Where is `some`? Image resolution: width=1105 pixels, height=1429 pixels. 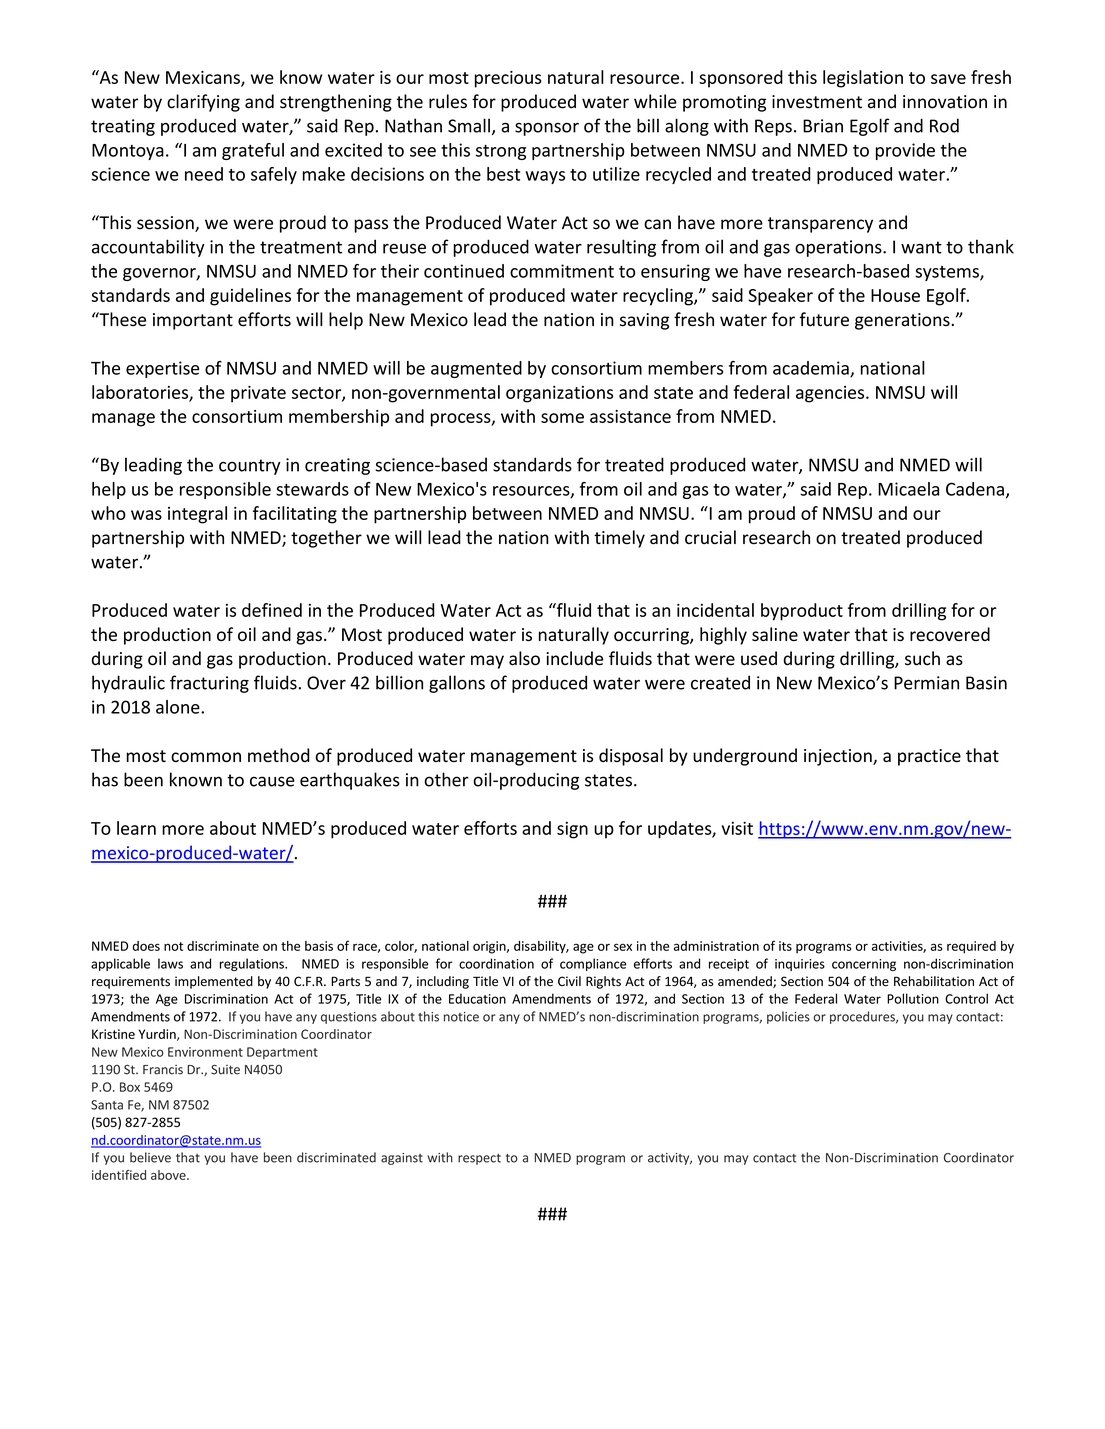 some is located at coordinates (562, 418).
